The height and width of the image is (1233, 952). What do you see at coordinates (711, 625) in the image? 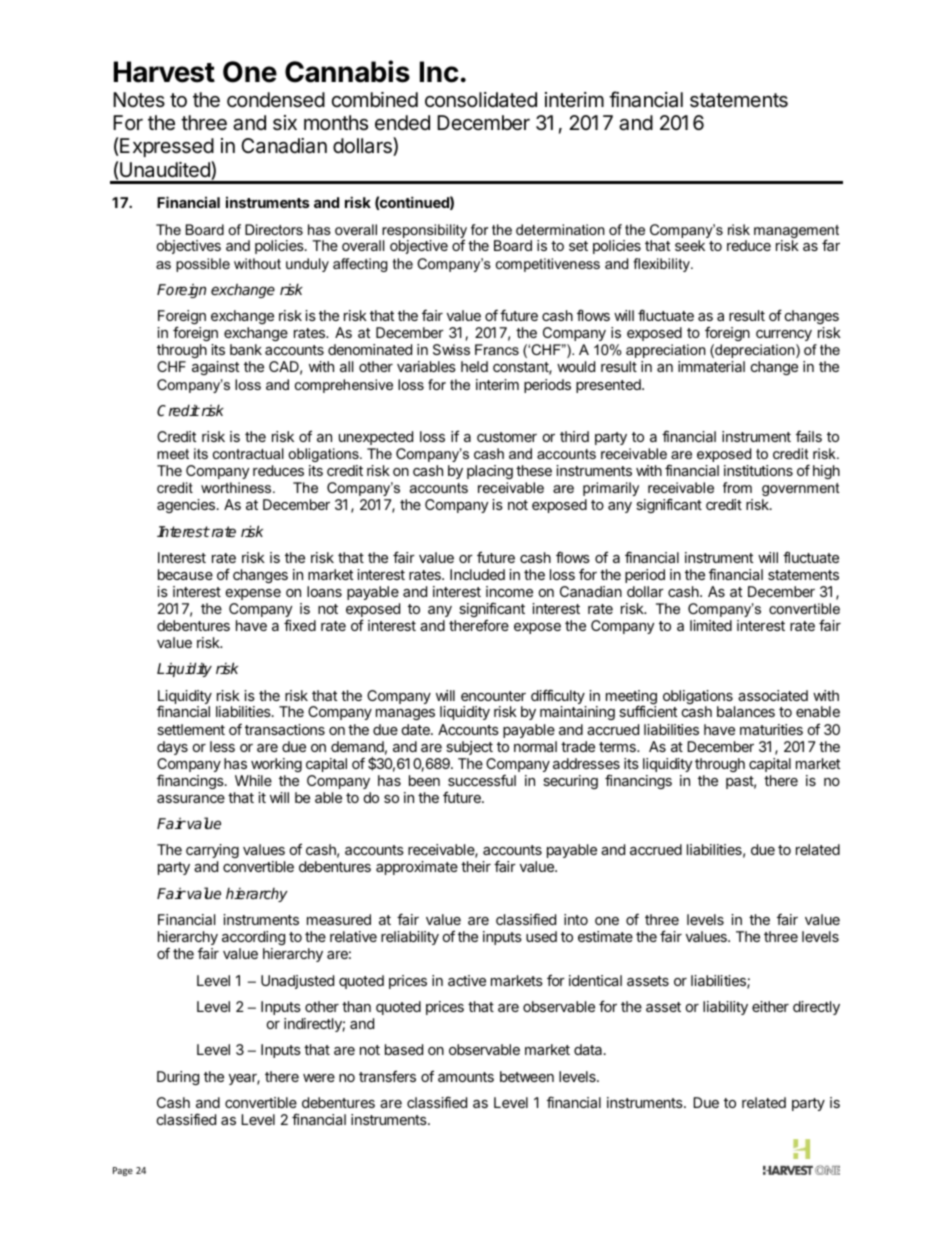
I see `limited` at bounding box center [711, 625].
